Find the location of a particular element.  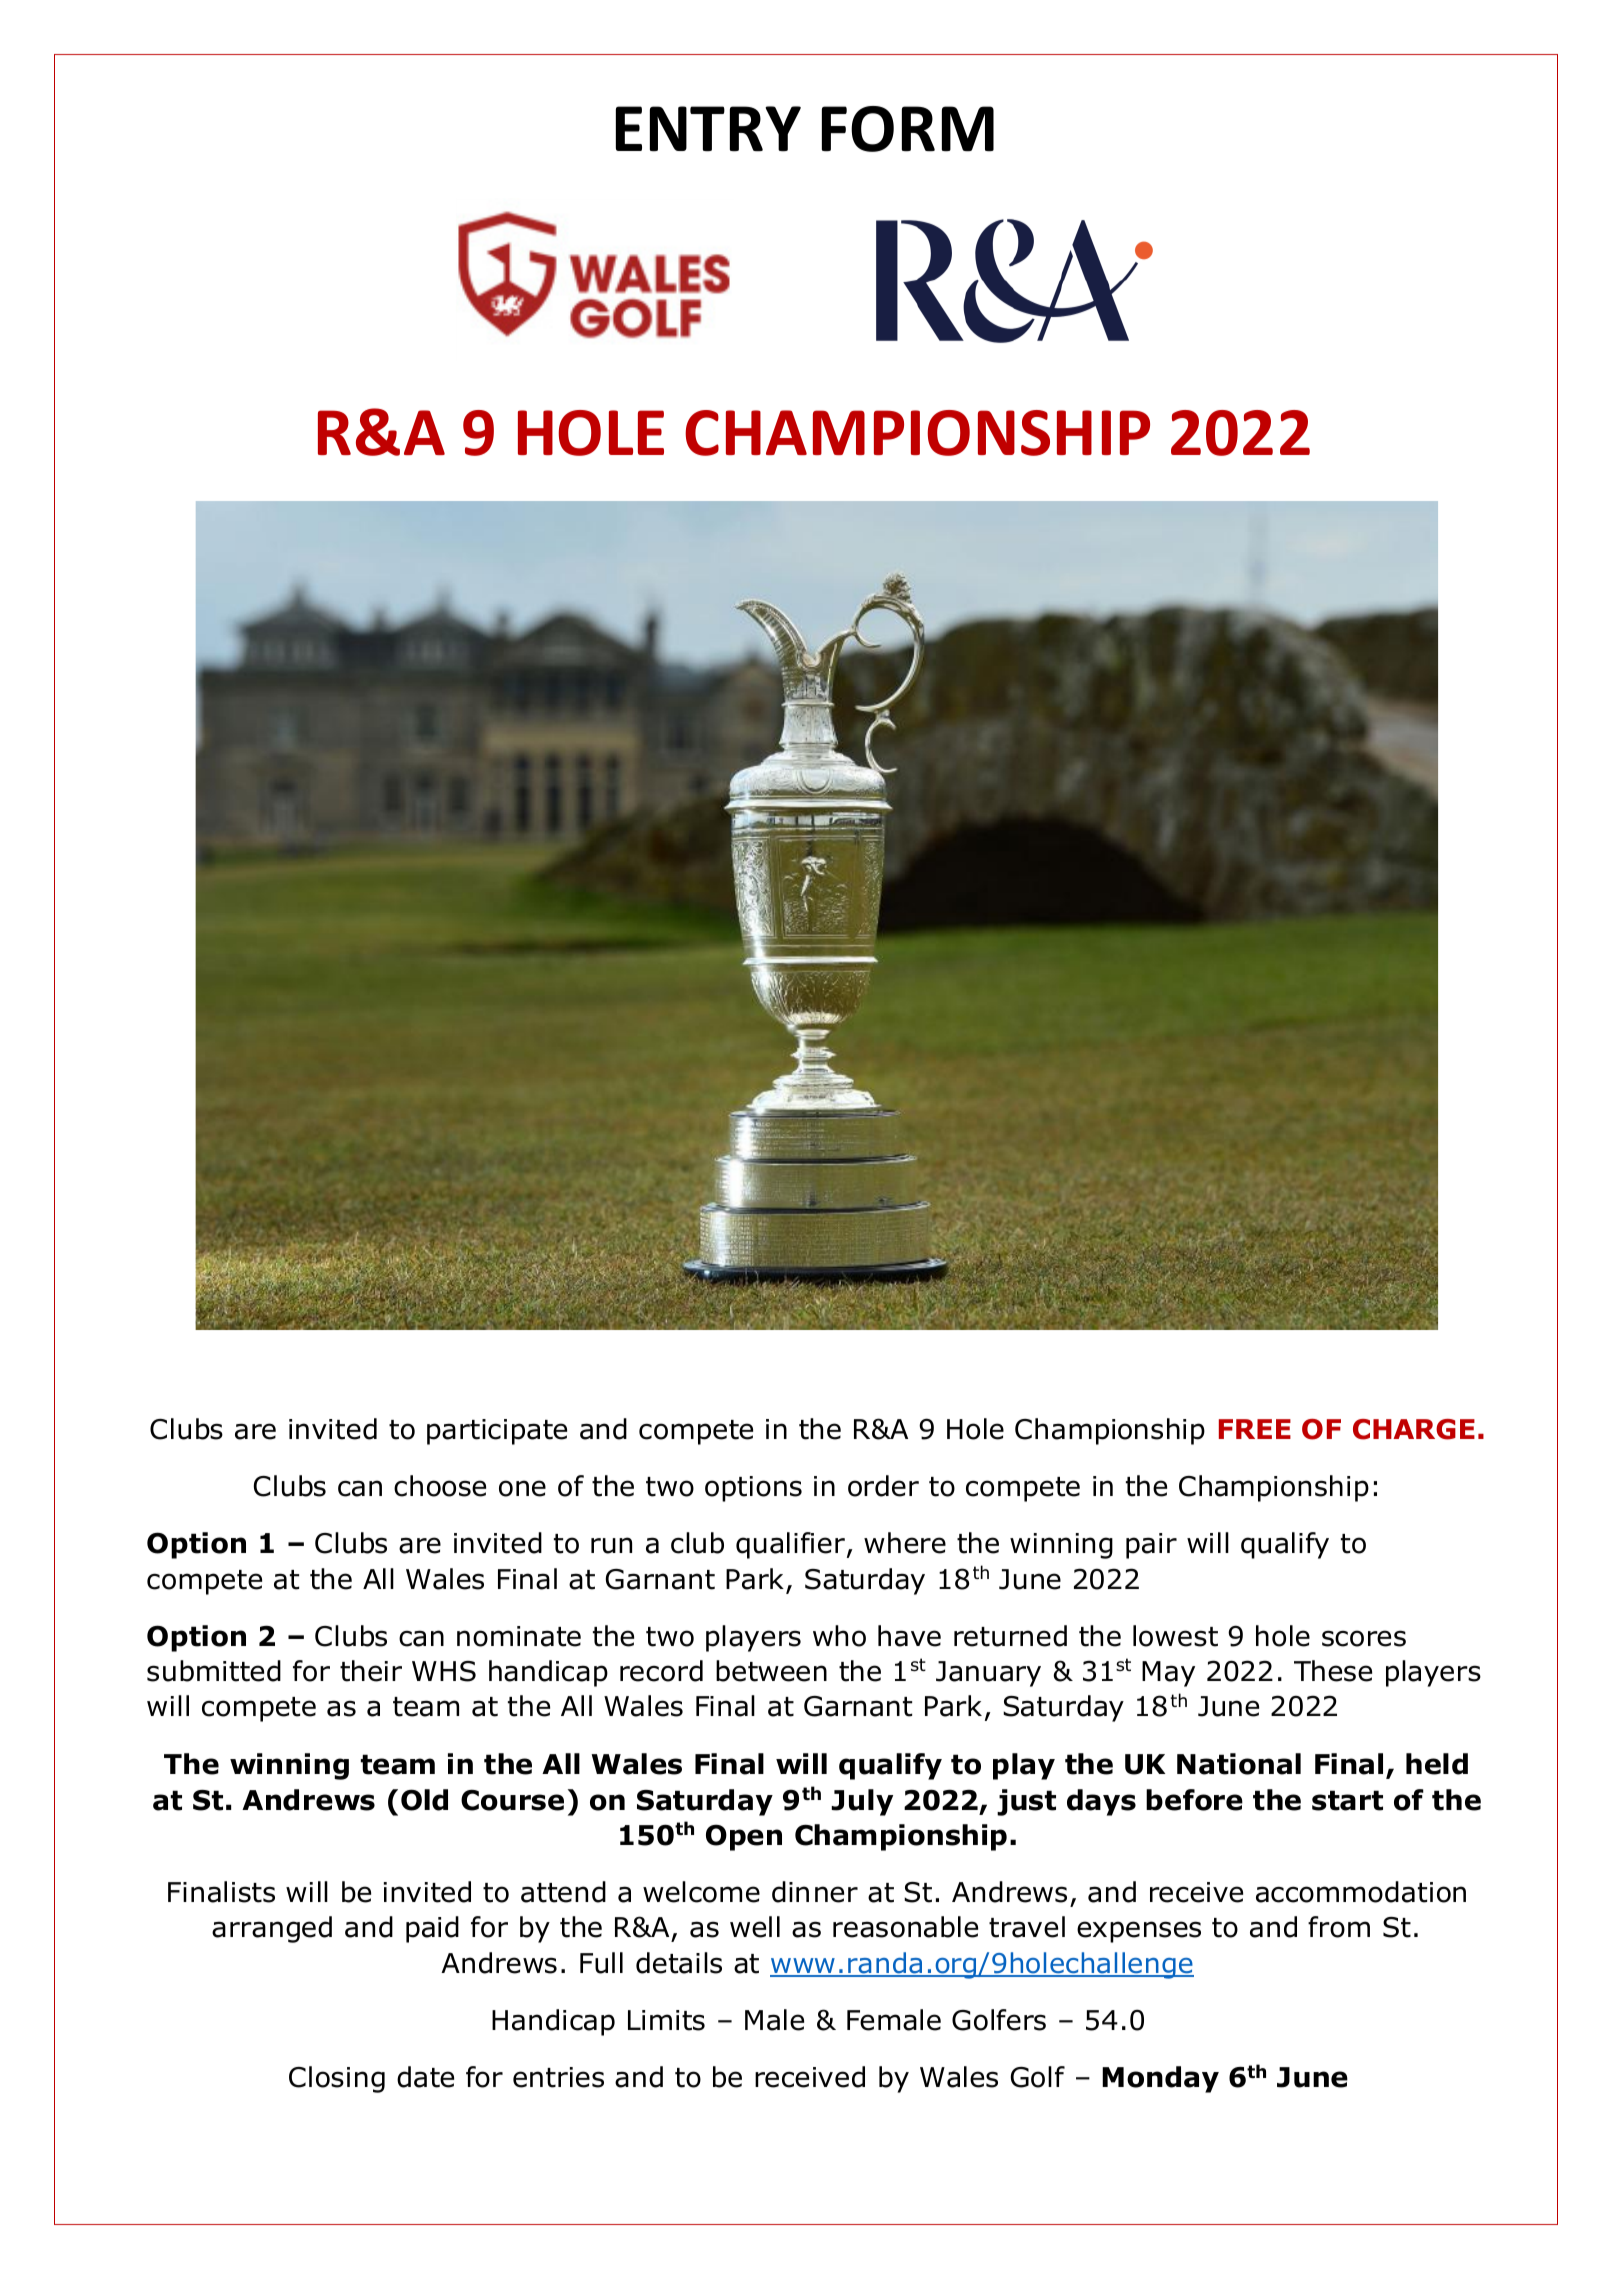

Closing is located at coordinates (337, 2079).
